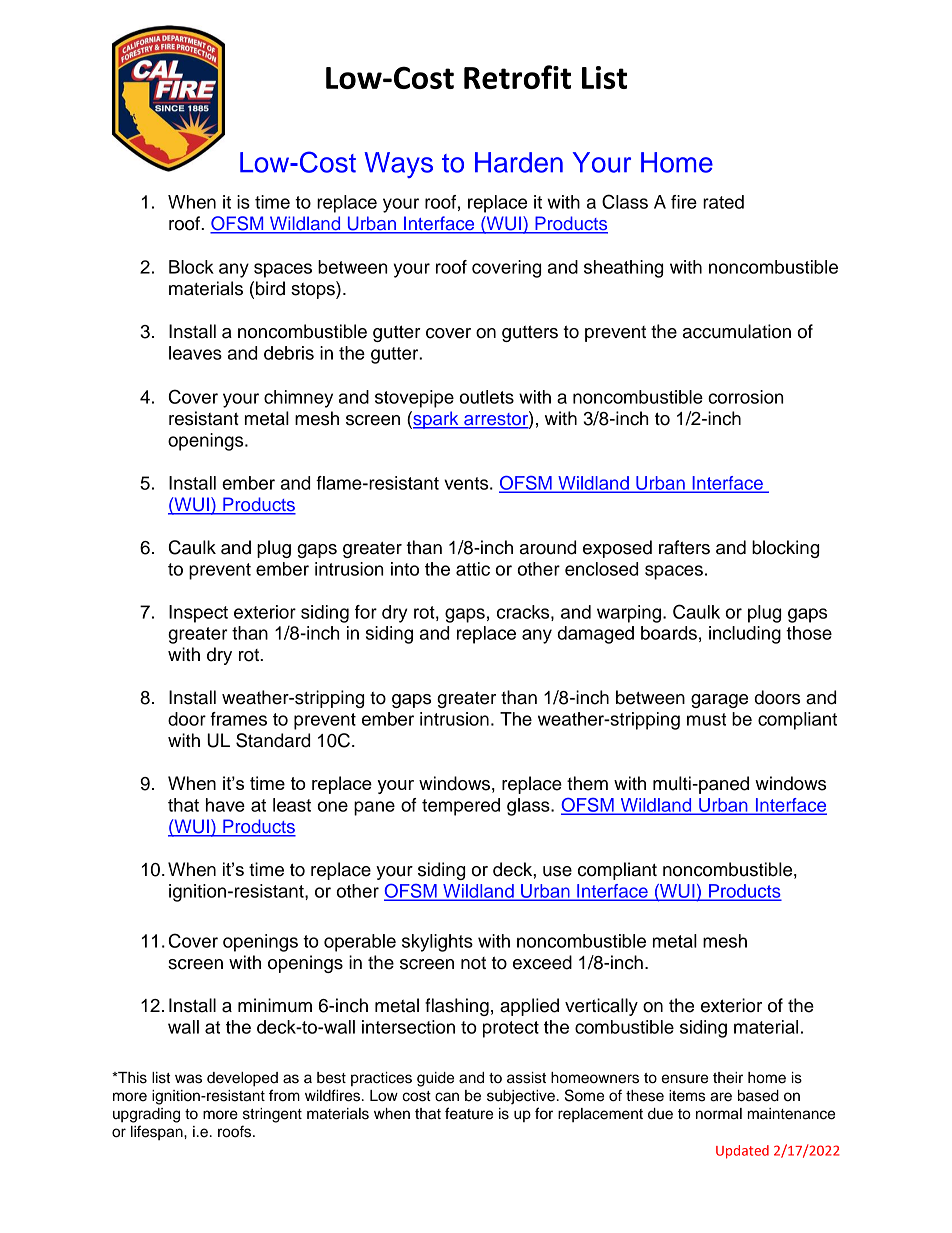 The image size is (952, 1233). Describe the element at coordinates (557, 871) in the document. I see `use` at that location.
